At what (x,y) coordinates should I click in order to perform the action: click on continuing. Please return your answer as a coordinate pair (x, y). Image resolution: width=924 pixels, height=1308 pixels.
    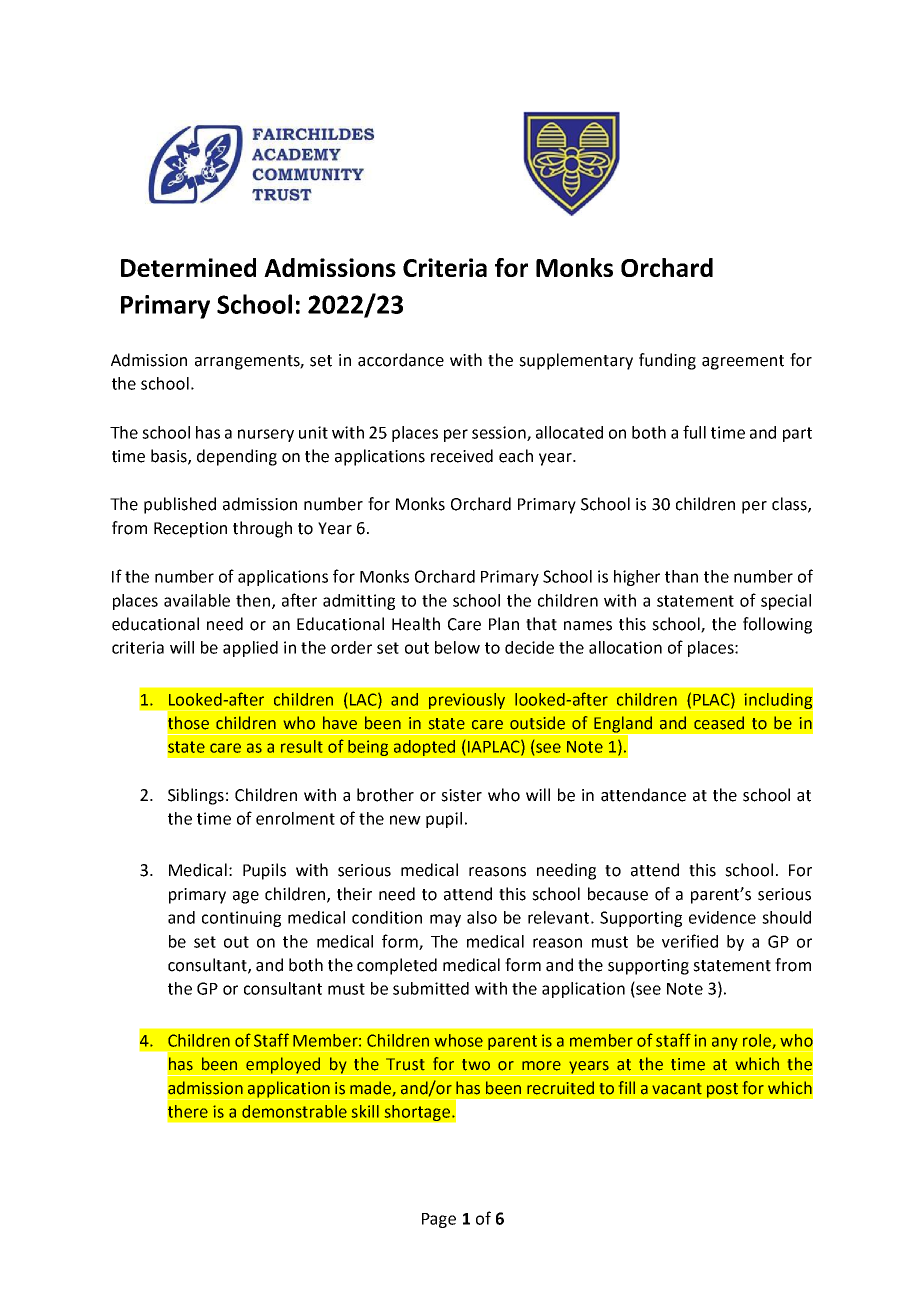
    Looking at the image, I should click on (241, 919).
